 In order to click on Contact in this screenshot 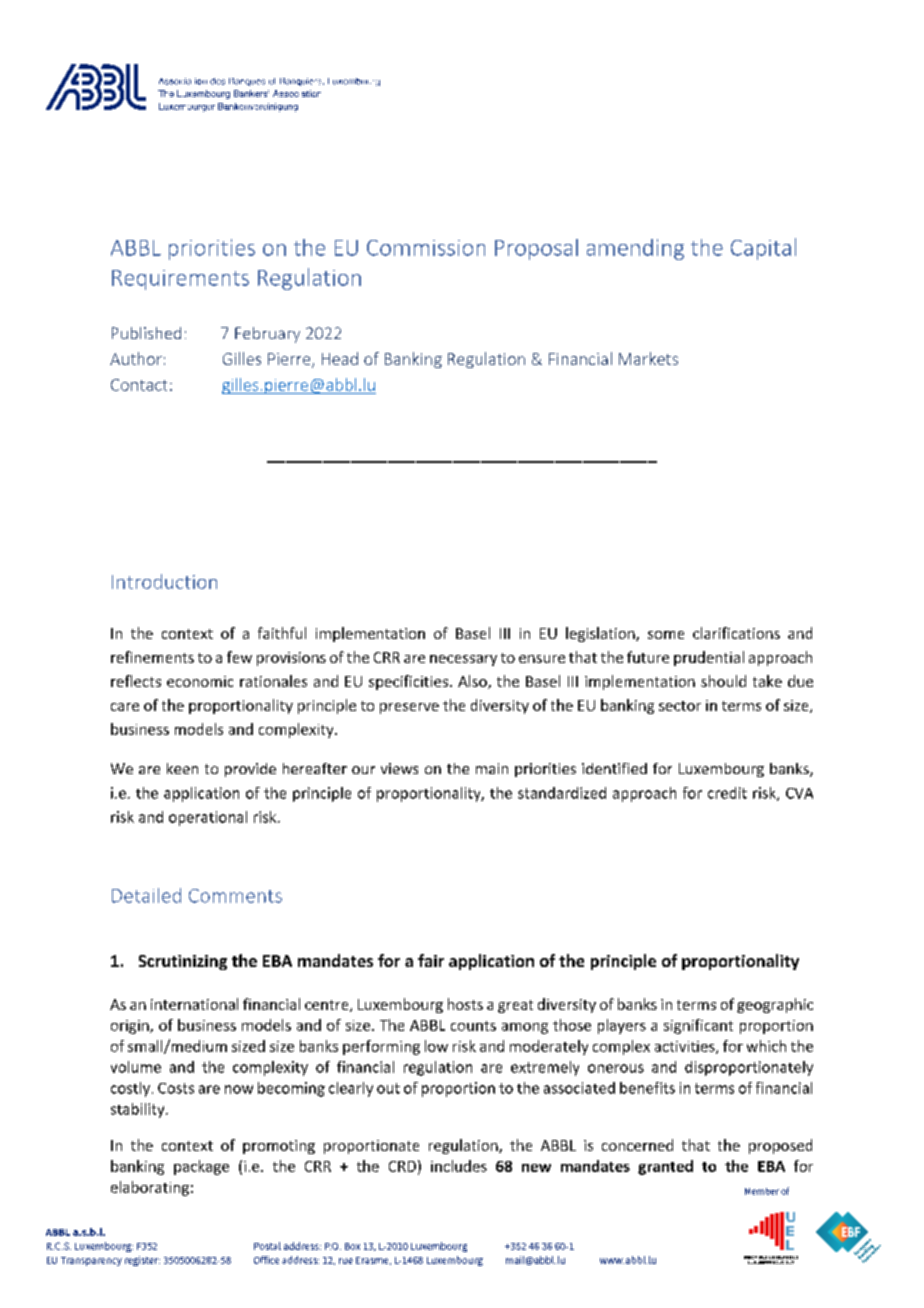, I will do `click(139, 385)`.
